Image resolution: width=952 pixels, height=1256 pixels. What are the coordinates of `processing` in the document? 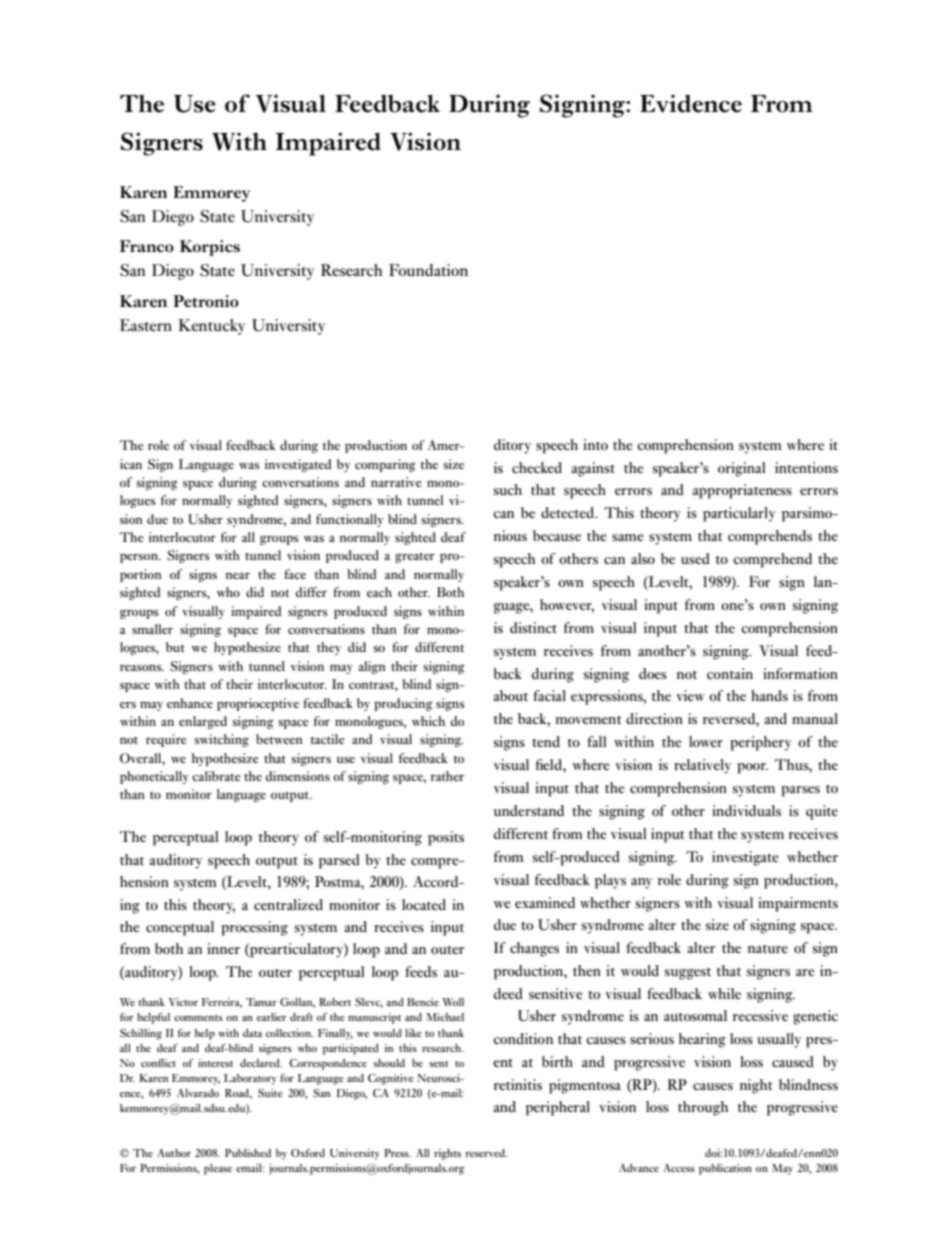 It's located at (255, 928).
